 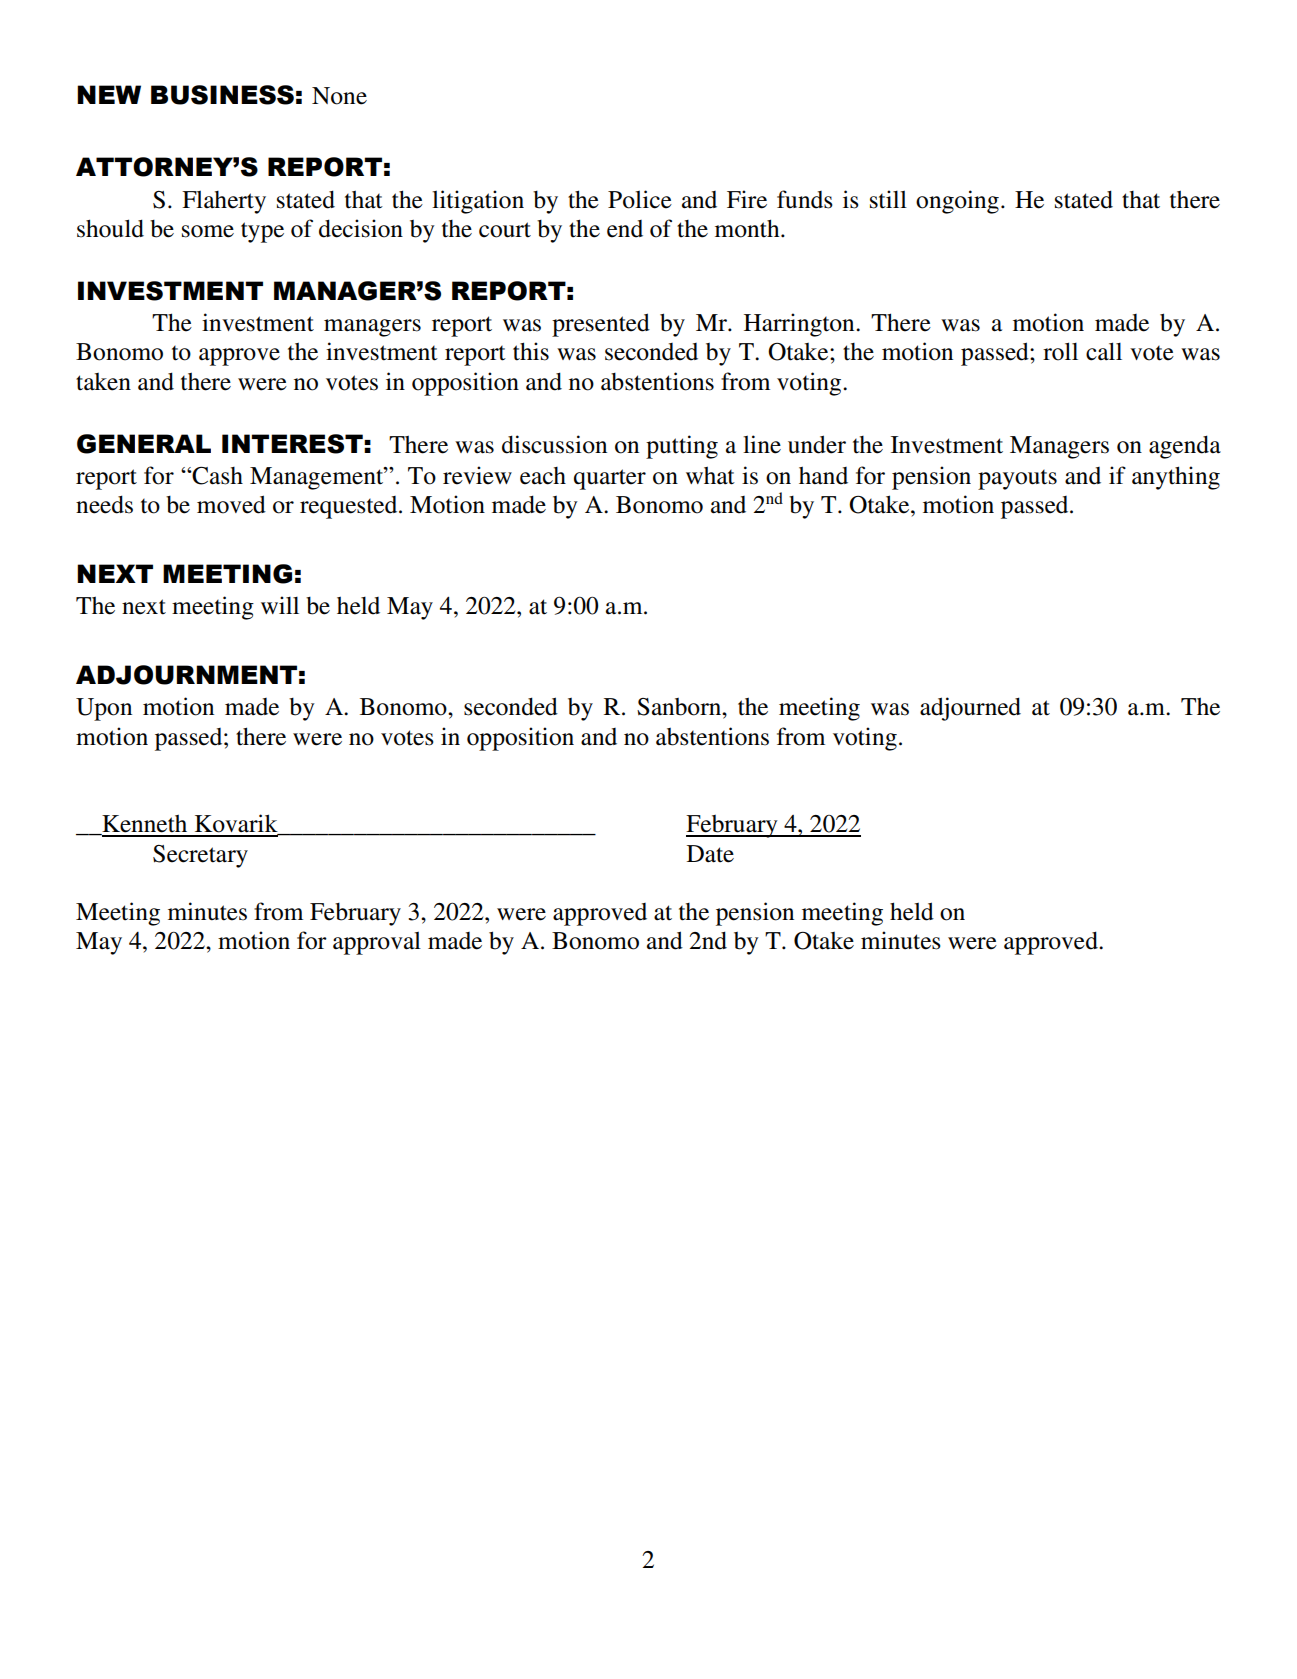 What do you see at coordinates (640, 199) in the screenshot?
I see `Police` at bounding box center [640, 199].
